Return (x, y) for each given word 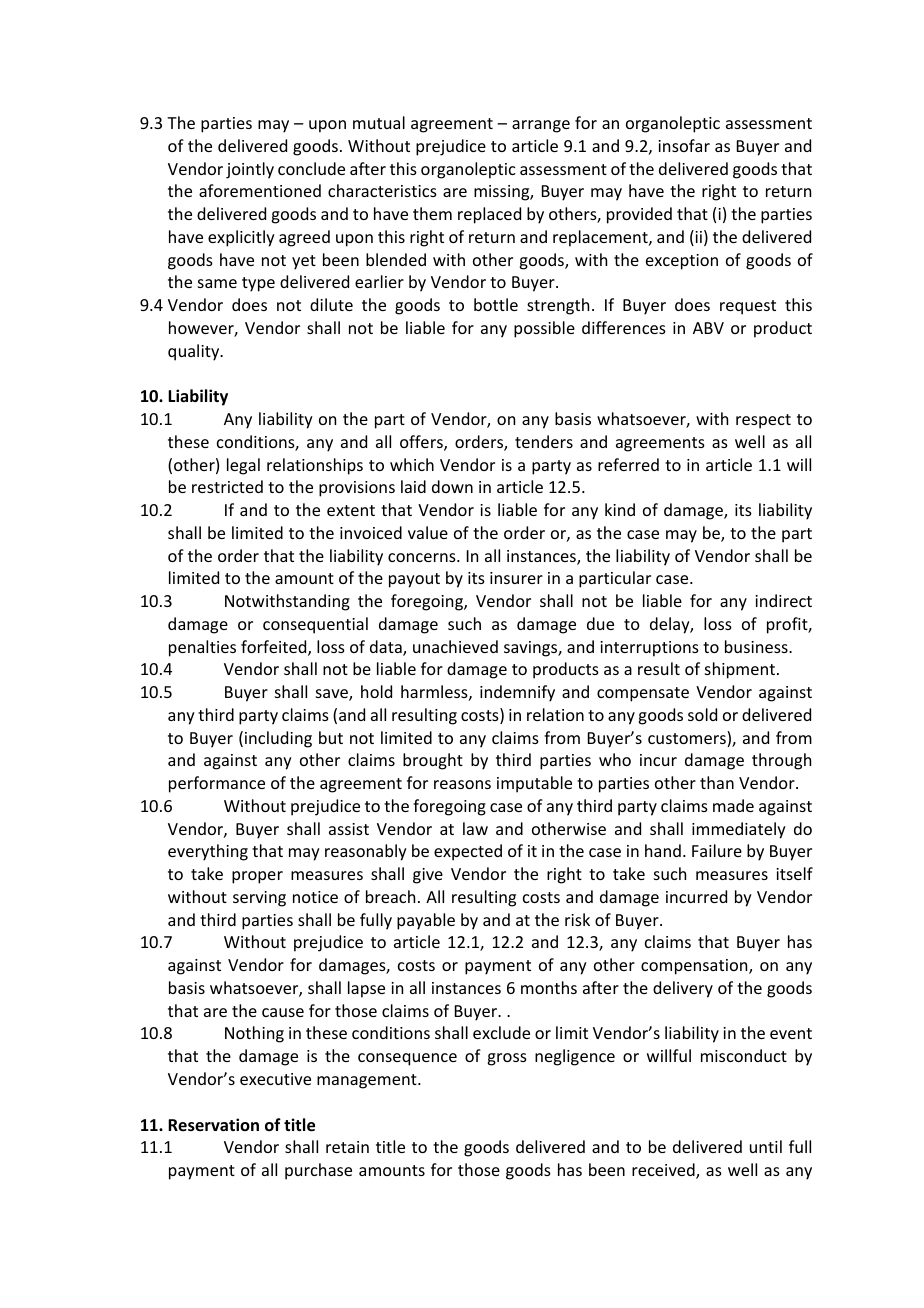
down (452, 486)
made (733, 805)
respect (763, 421)
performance (217, 784)
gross (507, 1059)
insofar (684, 145)
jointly (250, 170)
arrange (541, 126)
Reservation (213, 1125)
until (766, 1146)
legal (243, 466)
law (475, 828)
